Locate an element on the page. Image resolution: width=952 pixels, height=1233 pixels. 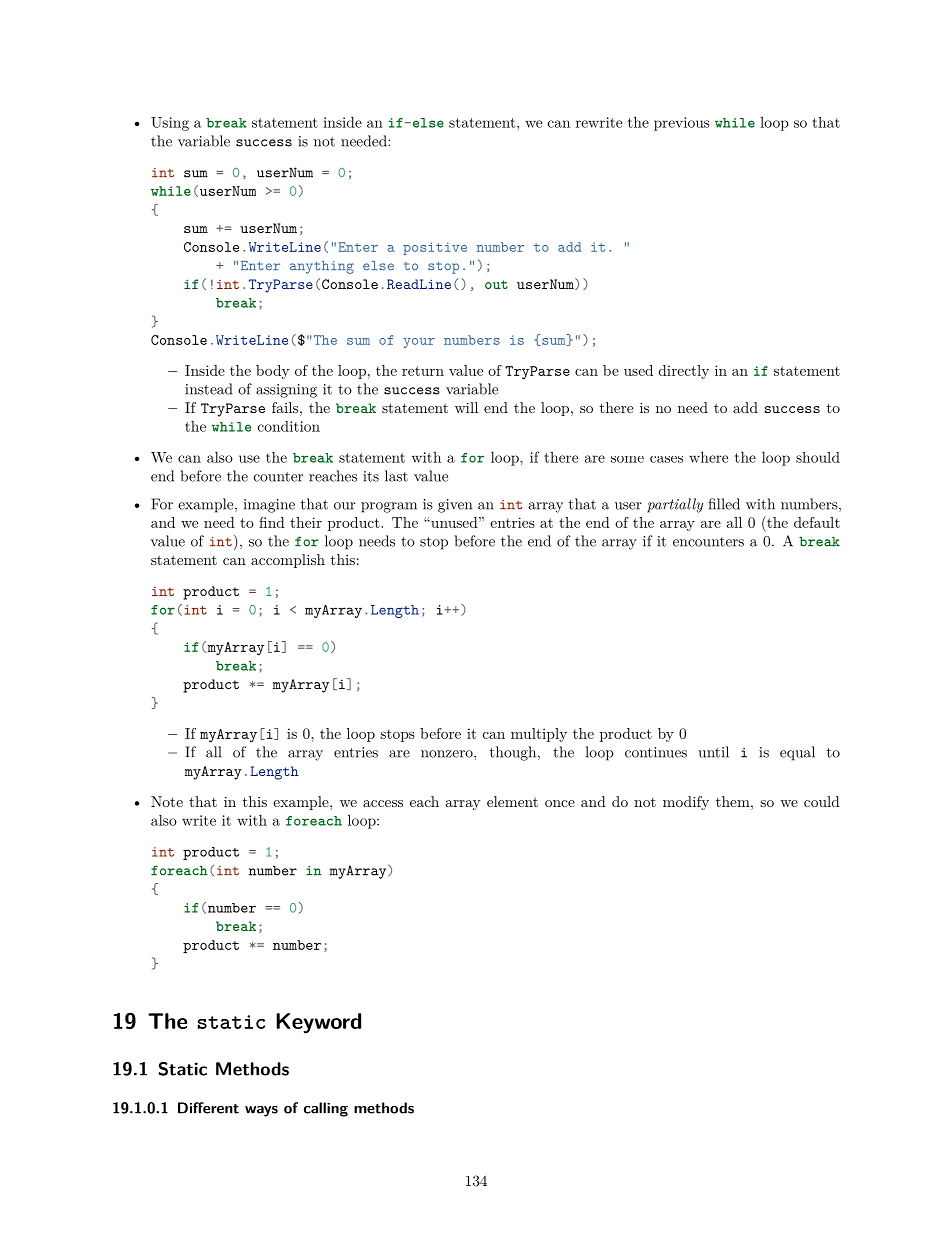
Note is located at coordinates (167, 801).
